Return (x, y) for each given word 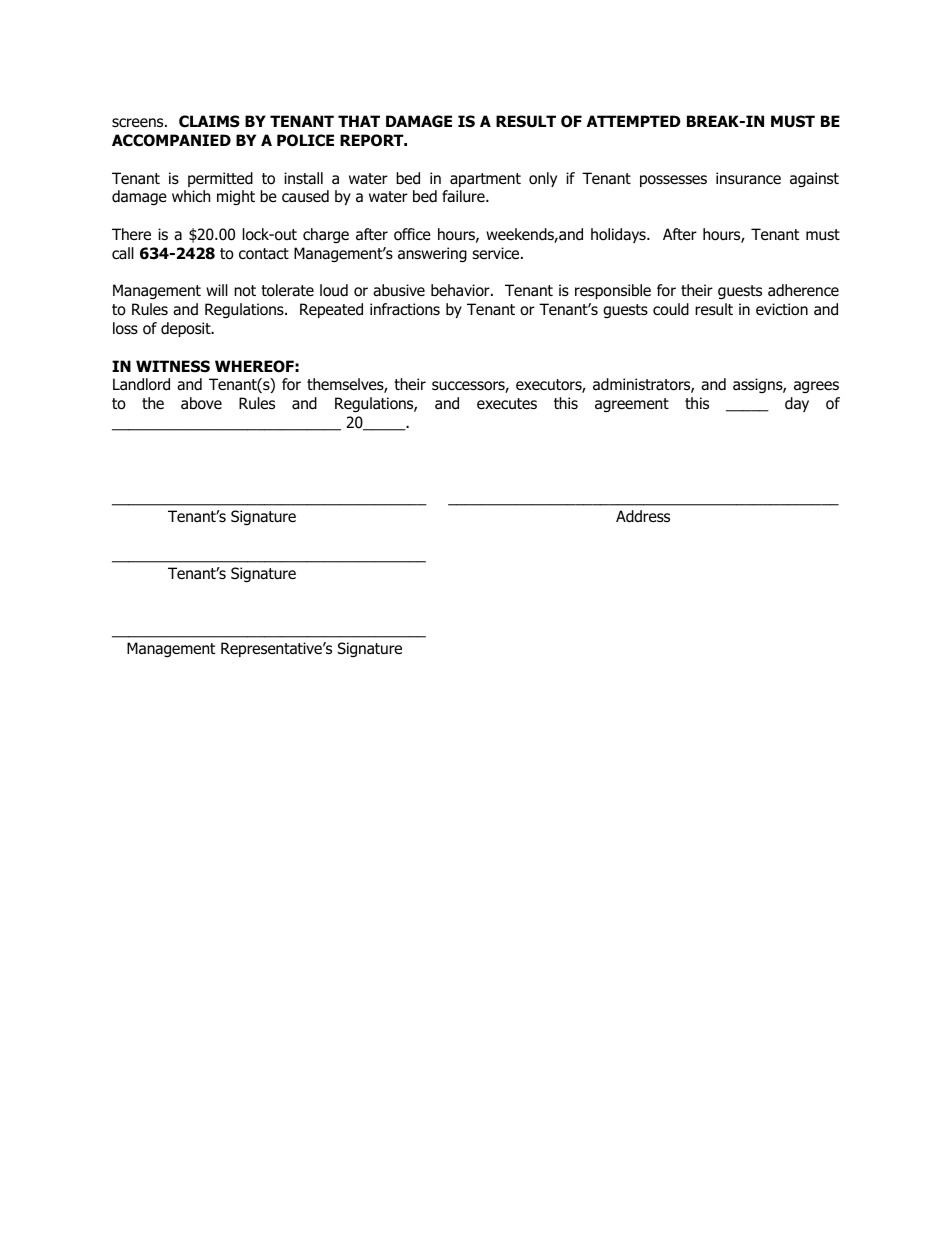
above (201, 403)
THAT (359, 121)
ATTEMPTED (634, 121)
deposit (187, 329)
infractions (405, 309)
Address (643, 516)
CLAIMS (209, 121)
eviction (782, 309)
